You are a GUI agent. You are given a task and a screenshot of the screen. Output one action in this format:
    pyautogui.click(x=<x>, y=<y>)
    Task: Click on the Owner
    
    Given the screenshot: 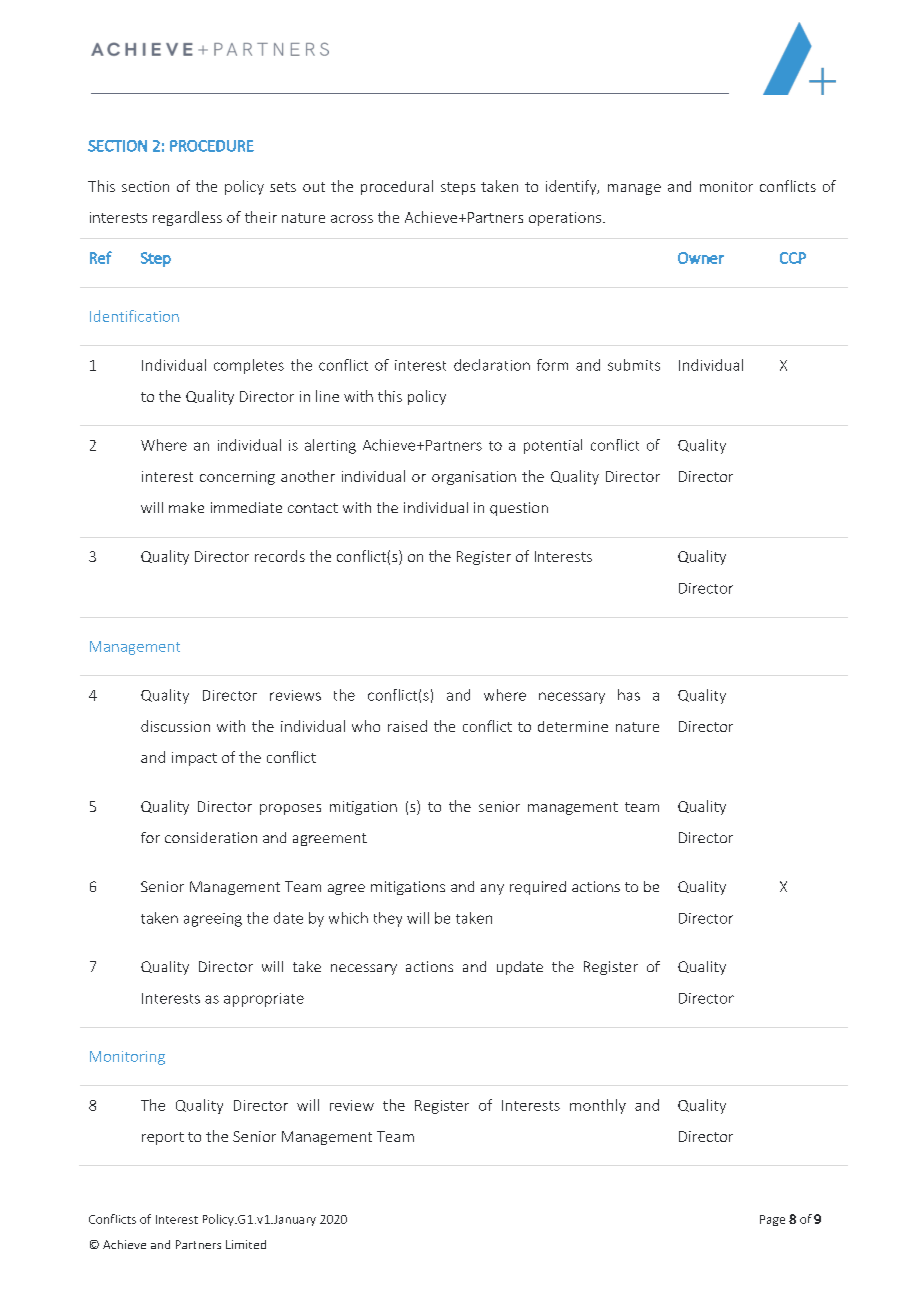 What is the action you would take?
    pyautogui.click(x=701, y=258)
